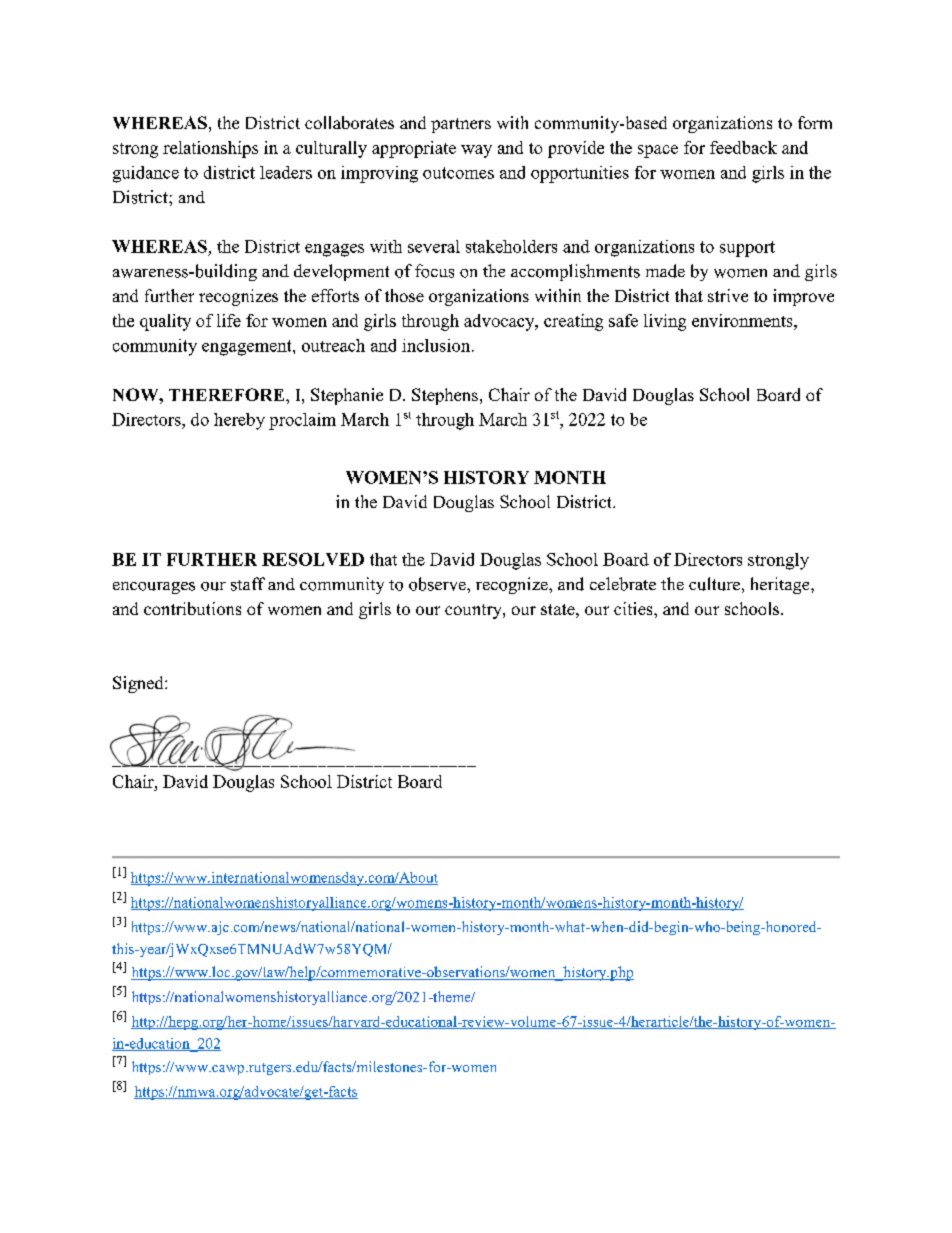 The width and height of the screenshot is (952, 1233). I want to click on Signed, so click(139, 684).
